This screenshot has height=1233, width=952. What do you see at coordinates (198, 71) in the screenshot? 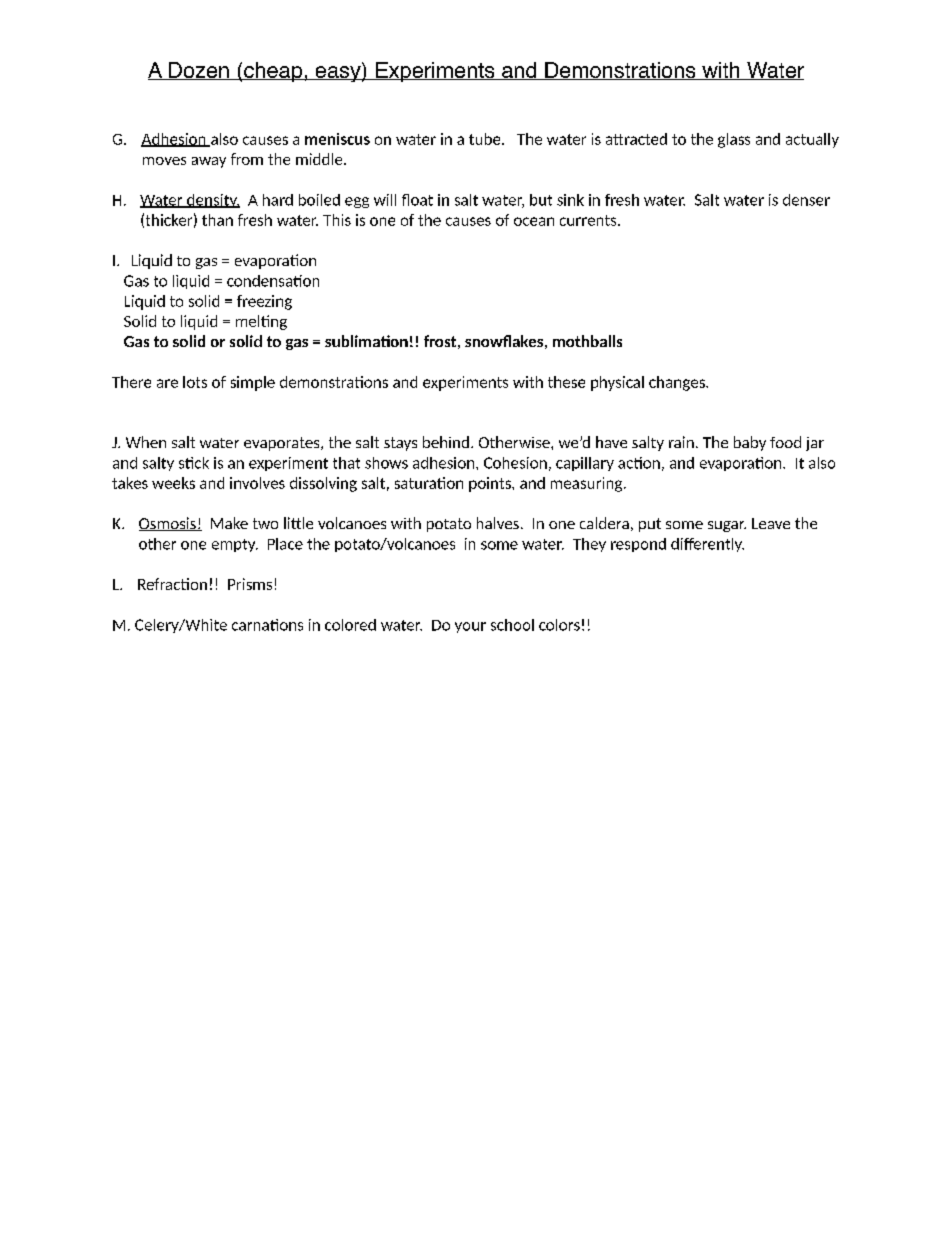
I see `Dozen` at bounding box center [198, 71].
